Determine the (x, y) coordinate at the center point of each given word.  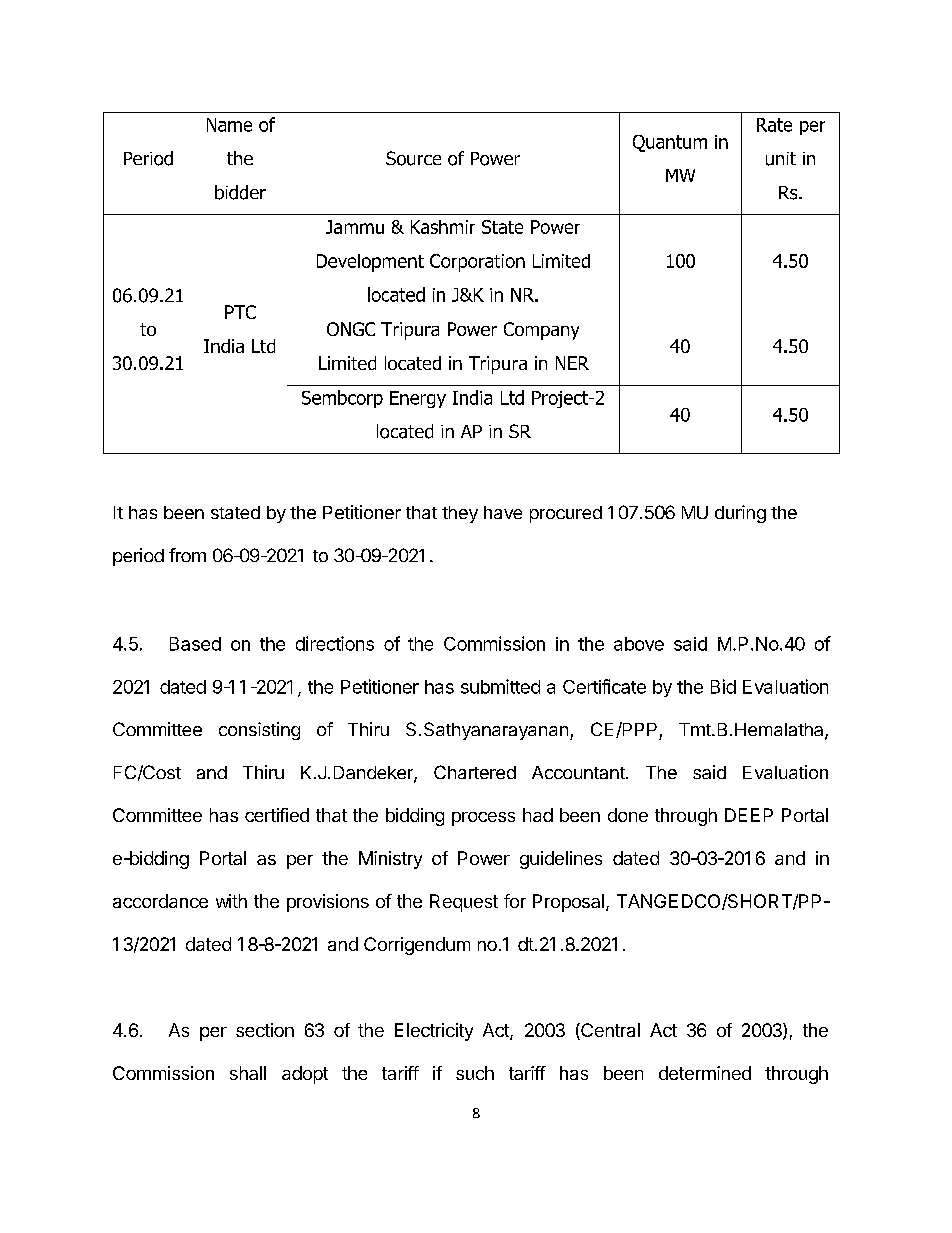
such (475, 1073)
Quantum (670, 143)
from (187, 555)
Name (229, 125)
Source (413, 158)
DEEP (749, 815)
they (460, 514)
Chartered (475, 772)
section (265, 1030)
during (740, 514)
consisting (259, 731)
